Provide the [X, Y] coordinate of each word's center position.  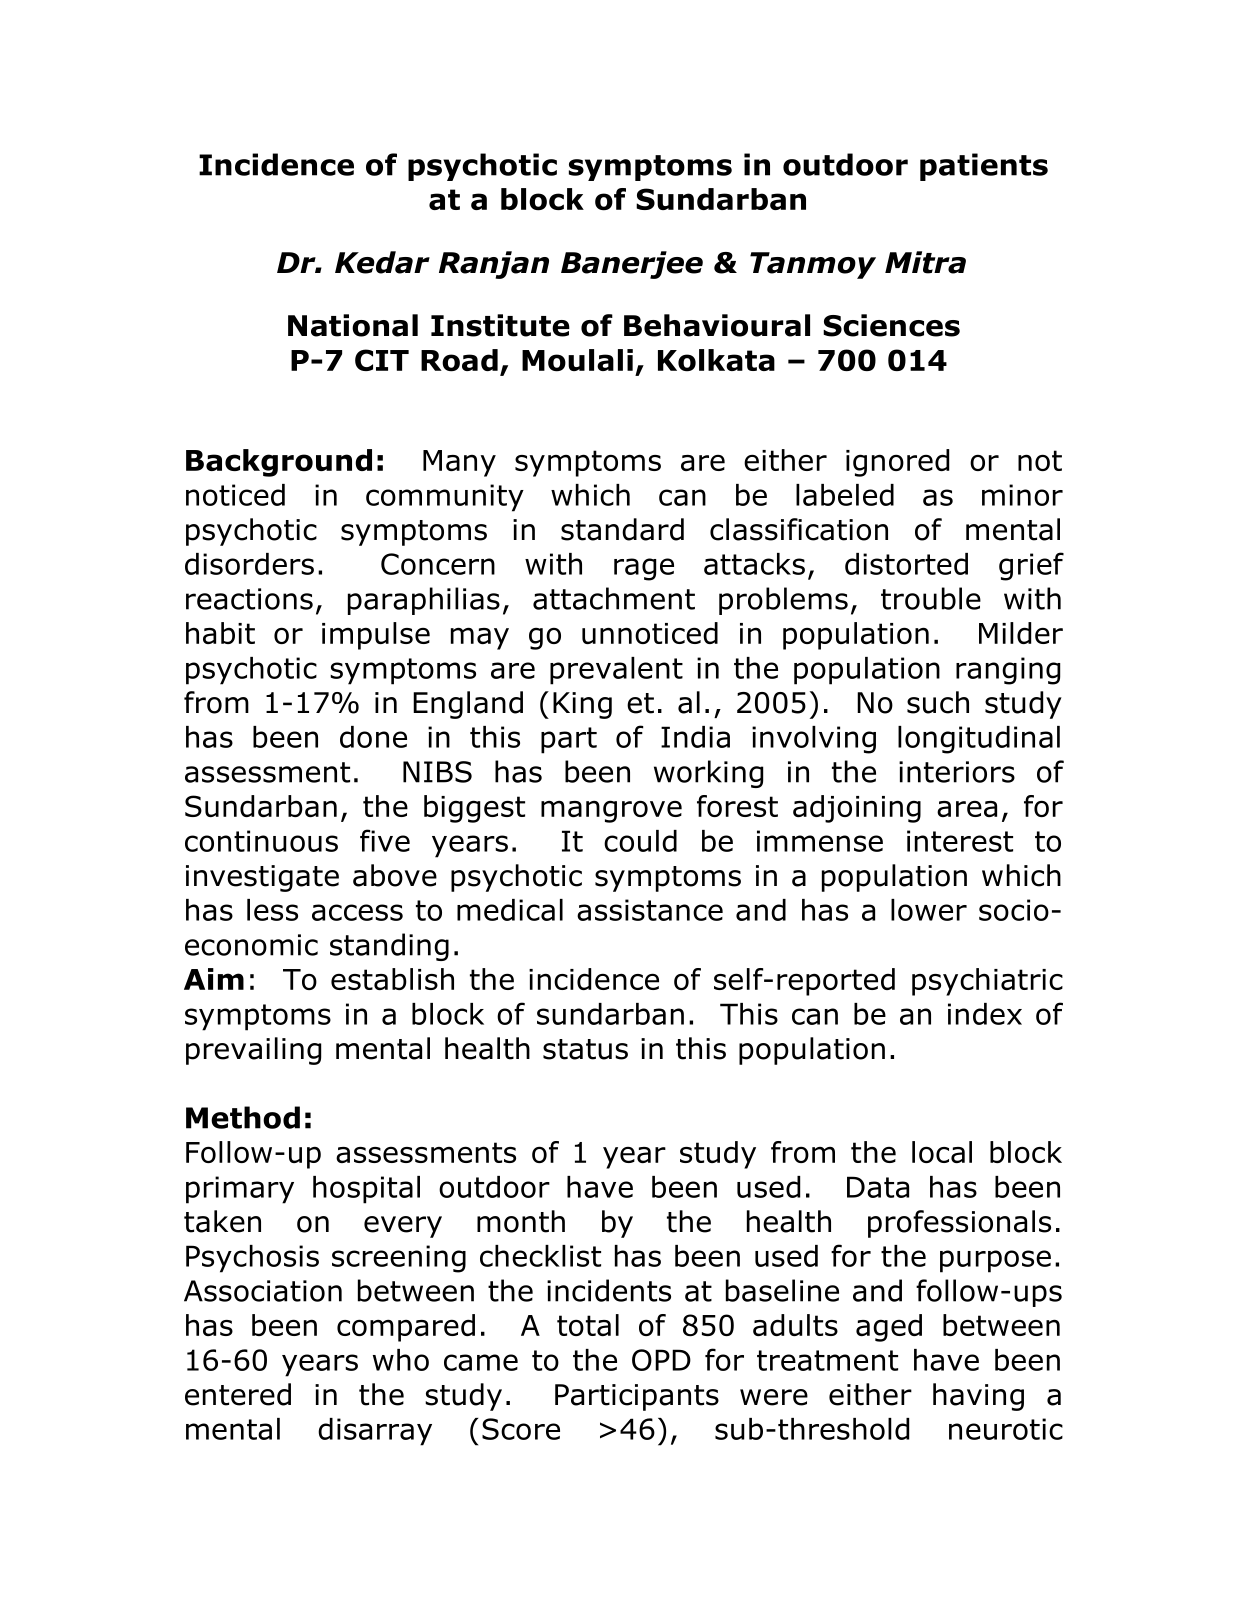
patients [984, 167]
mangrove [611, 811]
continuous [261, 841]
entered [238, 1394]
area [967, 809]
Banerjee [632, 265]
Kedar [382, 262]
